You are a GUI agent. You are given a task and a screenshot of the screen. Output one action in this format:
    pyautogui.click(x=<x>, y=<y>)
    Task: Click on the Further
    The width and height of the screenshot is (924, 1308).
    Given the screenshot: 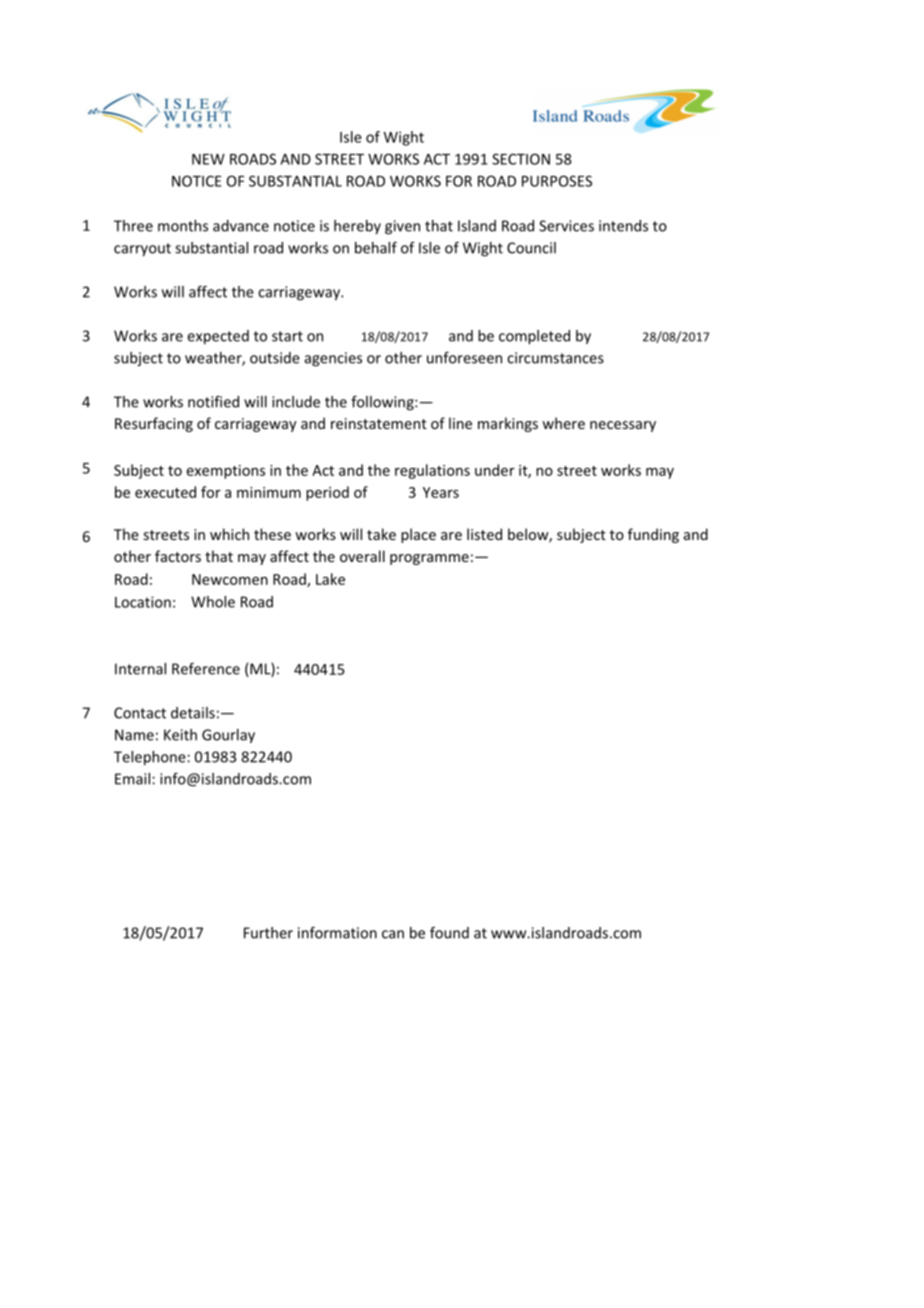 What is the action you would take?
    pyautogui.click(x=268, y=933)
